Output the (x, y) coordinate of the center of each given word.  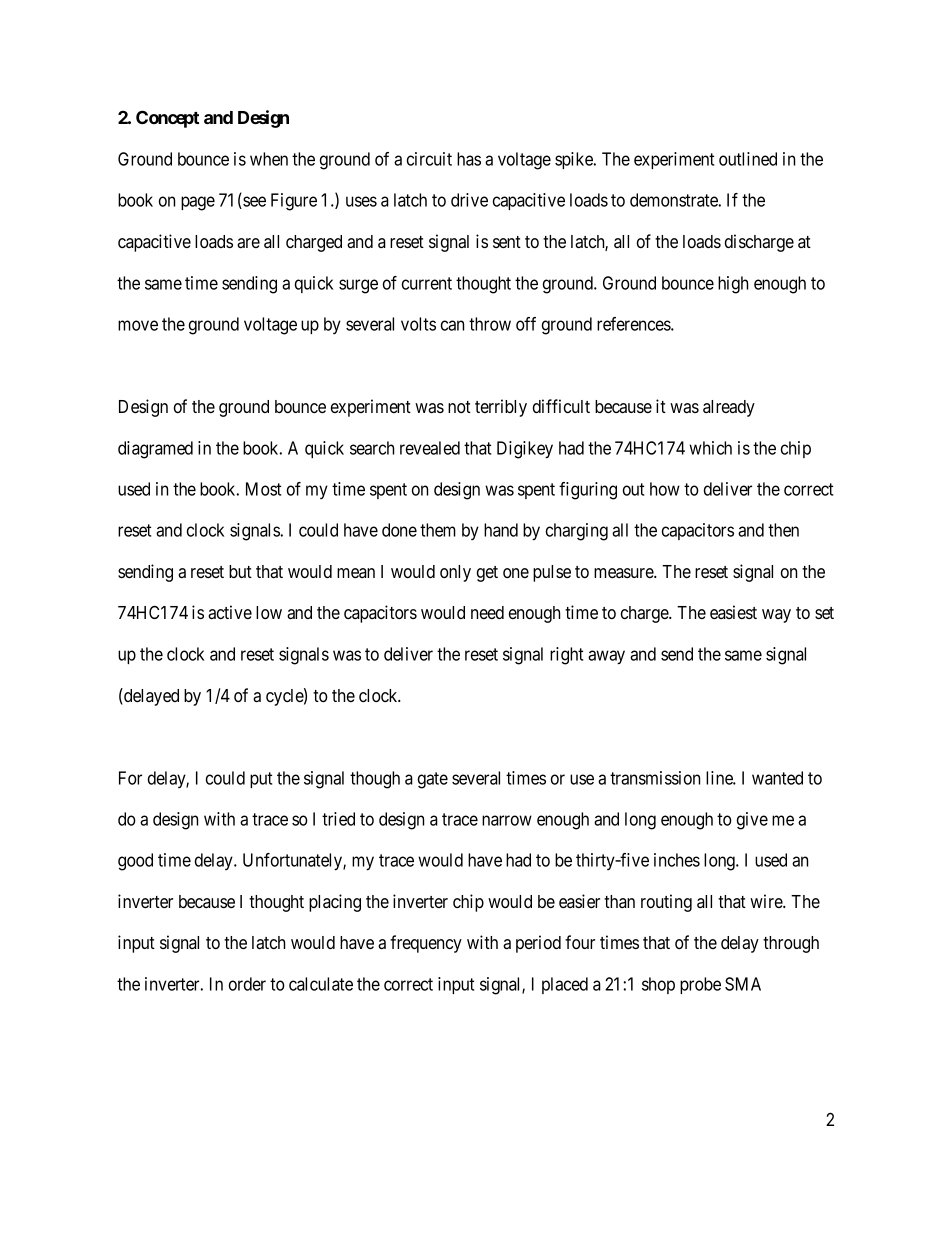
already (729, 408)
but (240, 571)
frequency (426, 944)
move (138, 325)
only (455, 573)
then (783, 530)
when (269, 159)
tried (338, 819)
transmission (655, 778)
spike (575, 160)
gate (433, 780)
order (247, 984)
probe (700, 985)
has (469, 159)
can (452, 325)
